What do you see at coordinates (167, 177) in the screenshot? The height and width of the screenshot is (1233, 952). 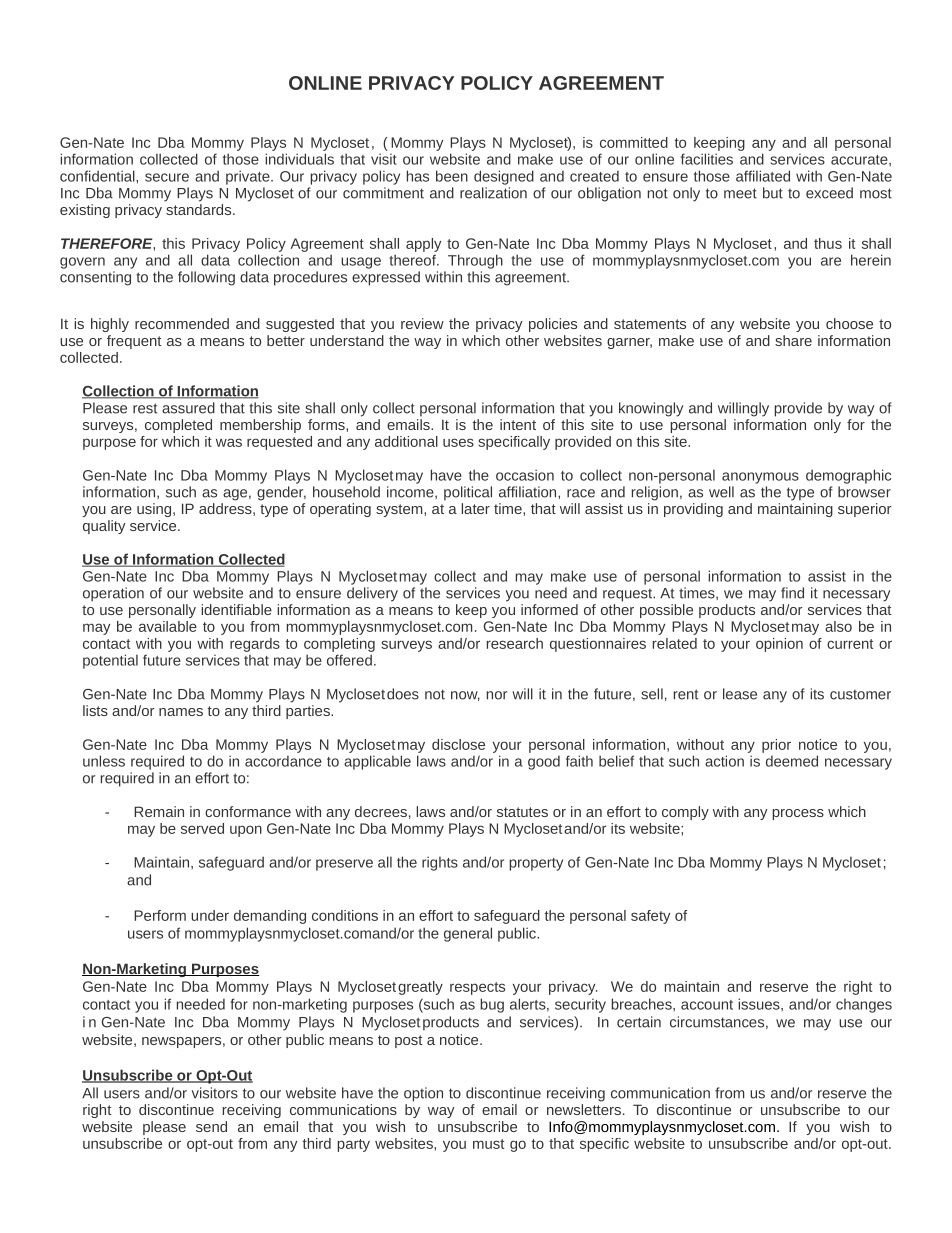 I see `secure` at bounding box center [167, 177].
